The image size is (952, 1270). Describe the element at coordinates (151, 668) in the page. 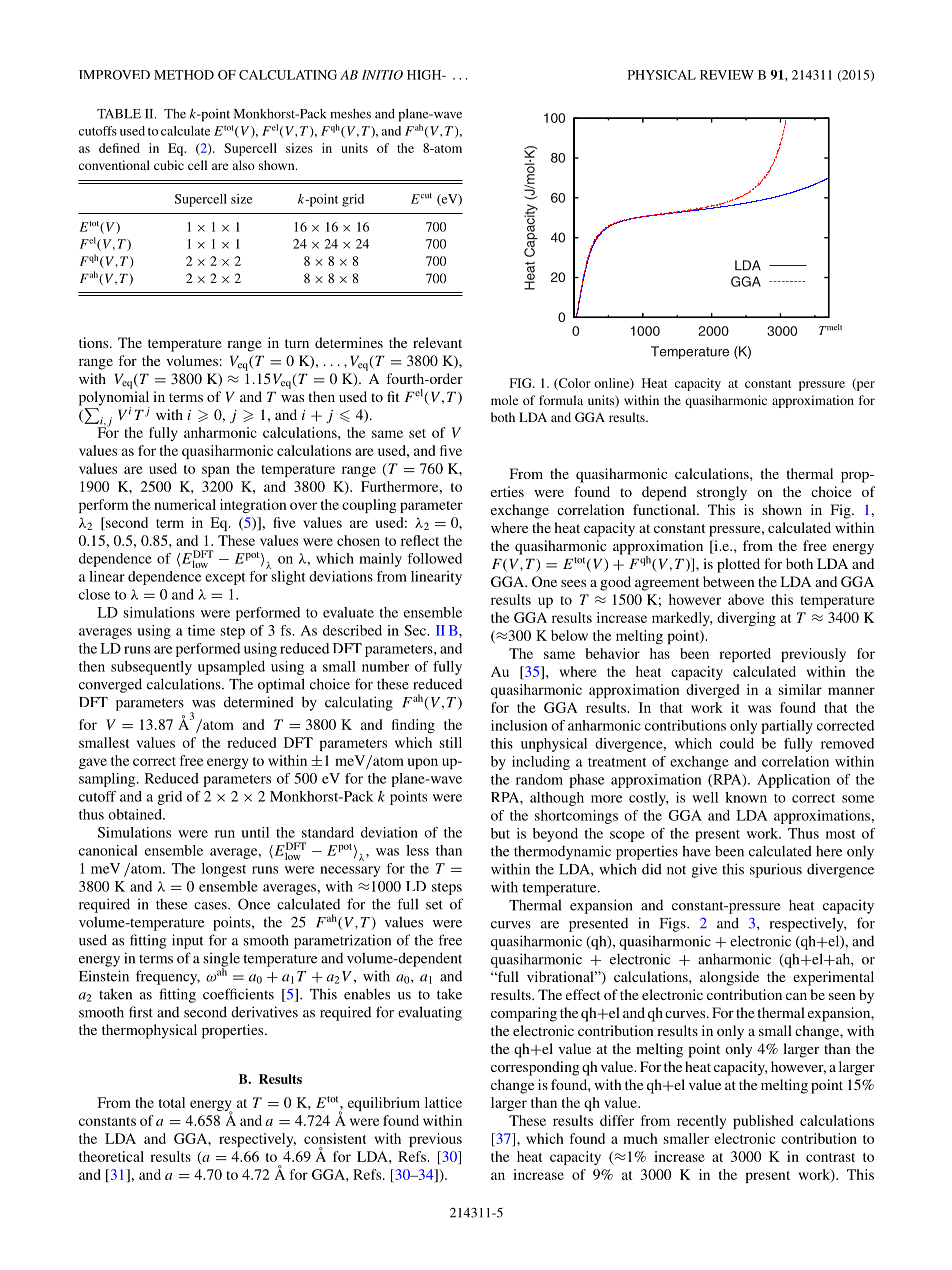

I see `subsequently` at that location.
